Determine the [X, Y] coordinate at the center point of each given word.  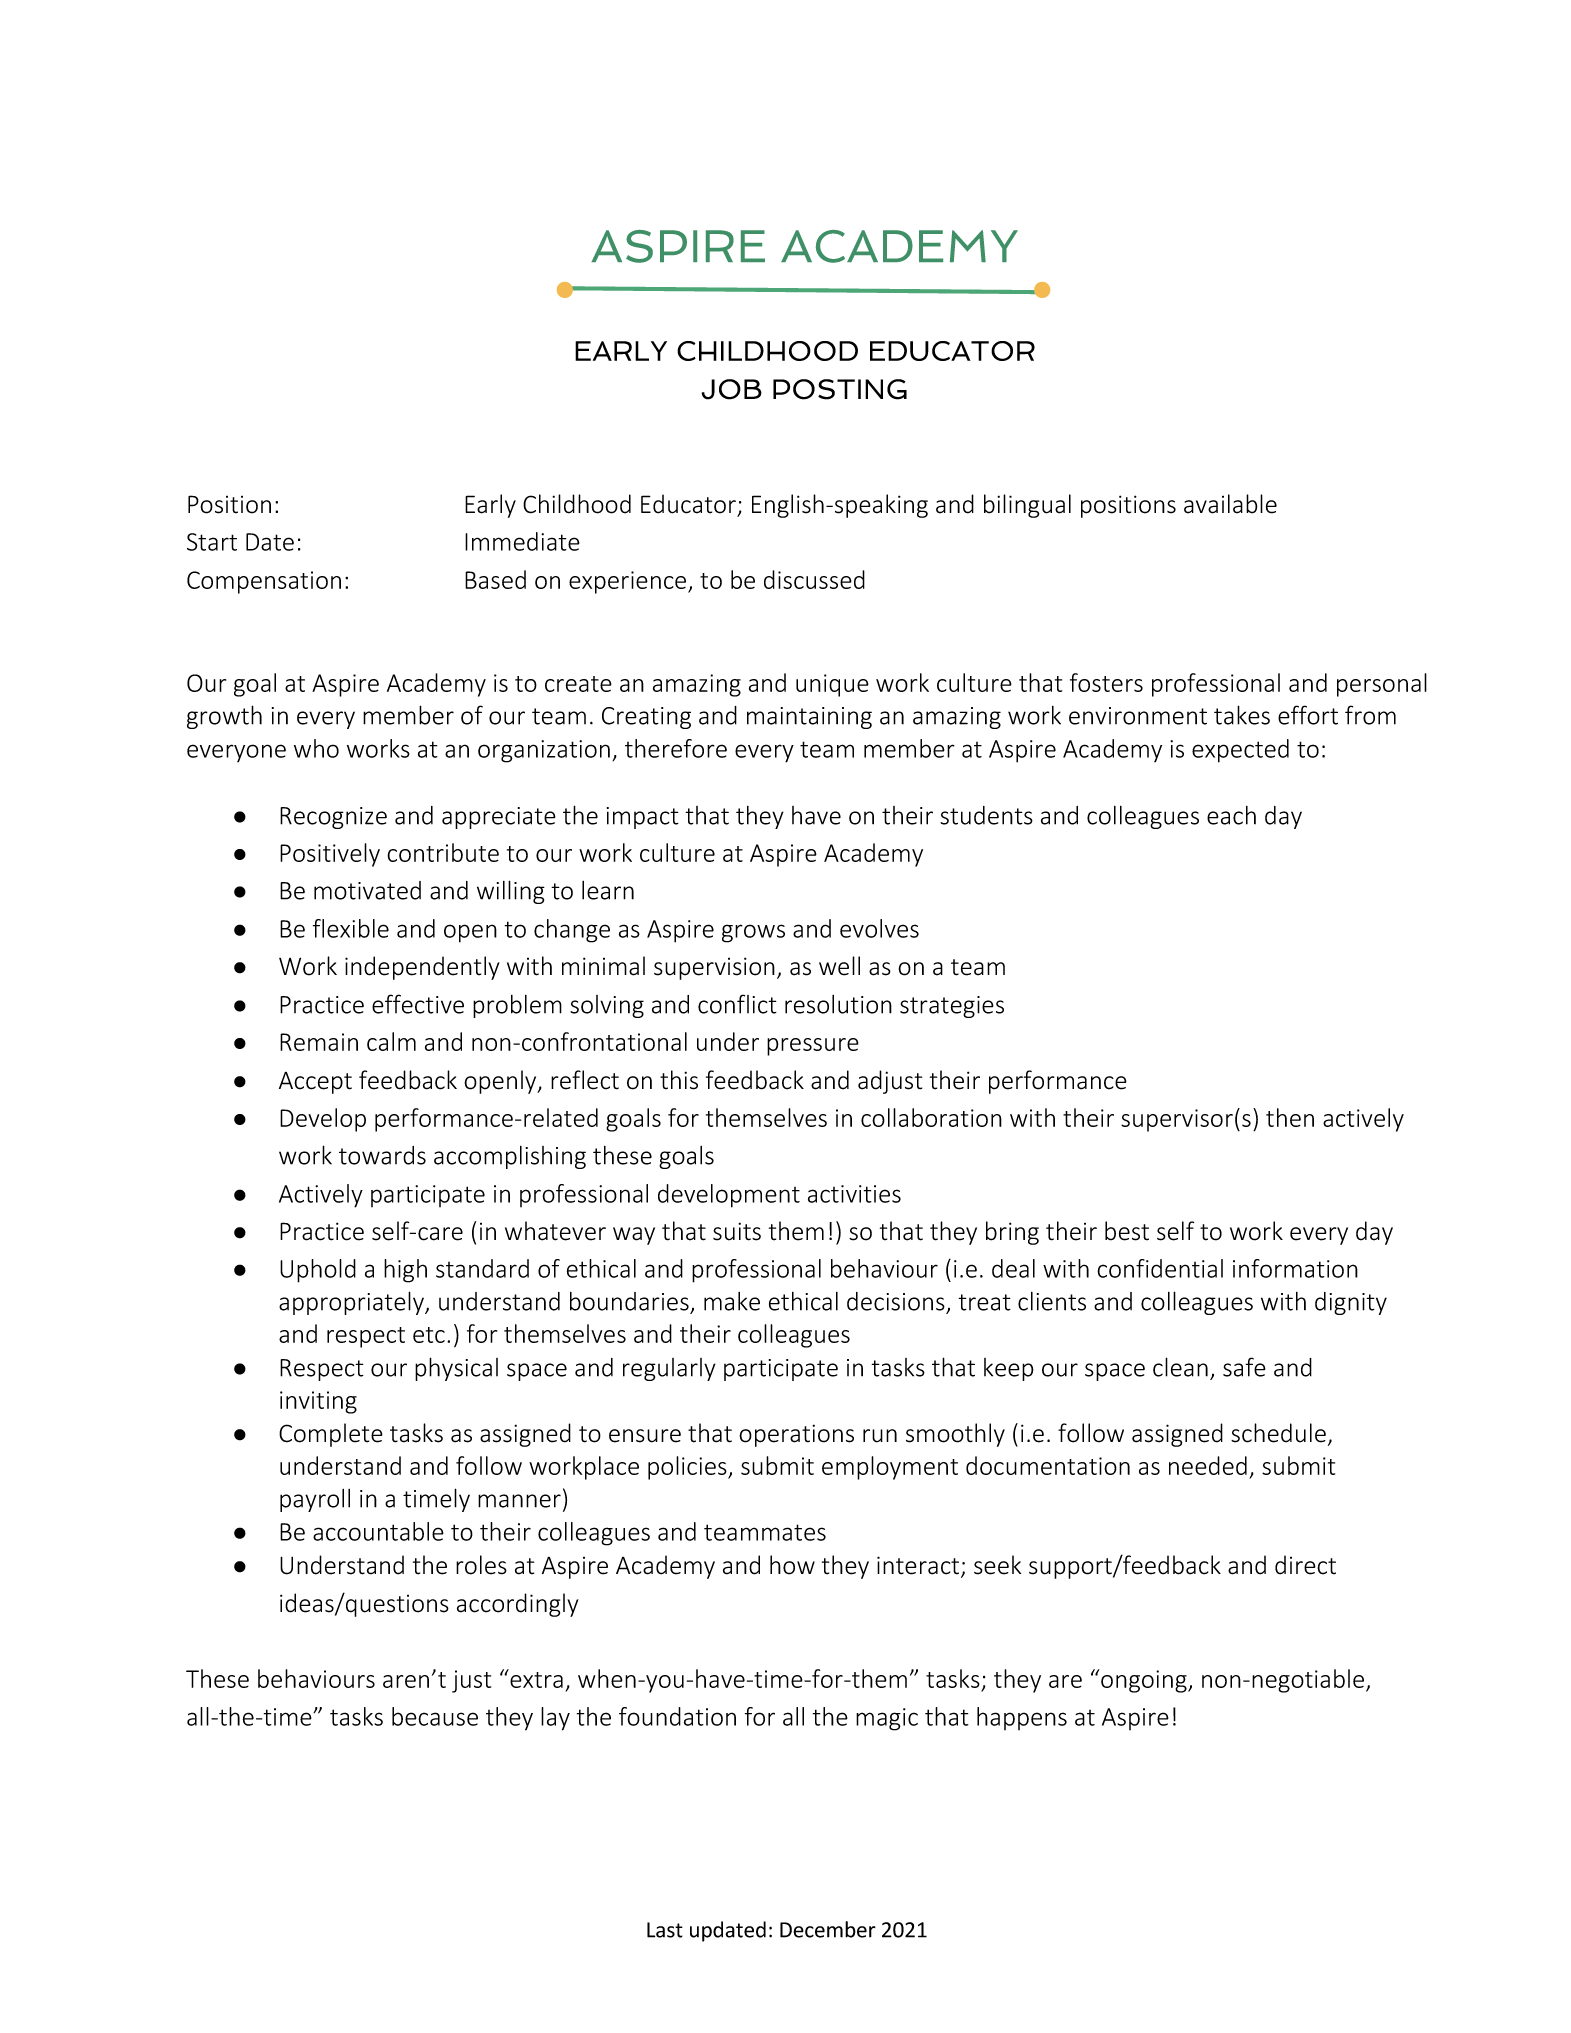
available [1230, 504]
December [828, 1929]
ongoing [1144, 1681]
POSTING [840, 389]
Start [212, 542]
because [435, 1716]
